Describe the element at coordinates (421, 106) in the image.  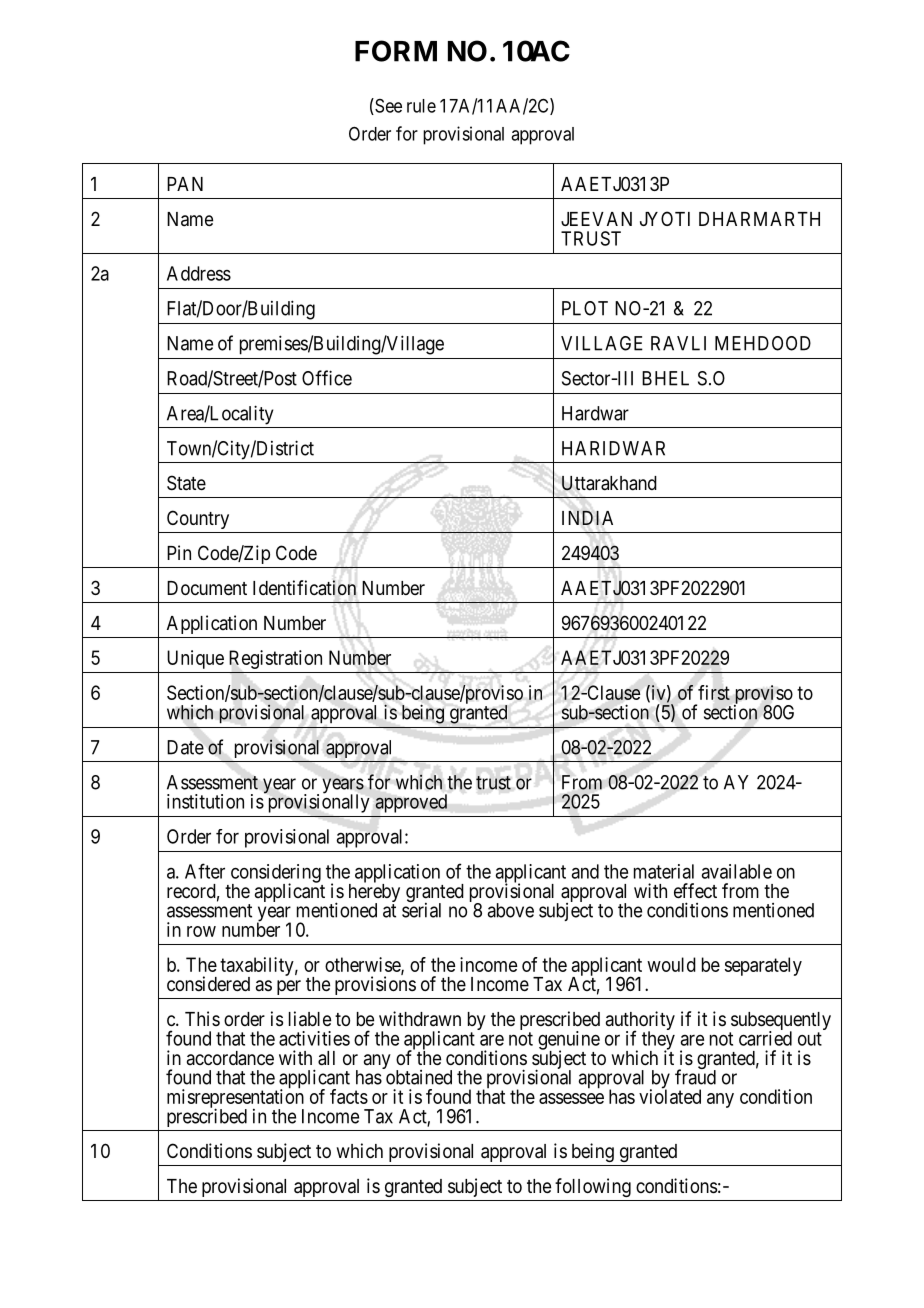
I see `rule` at that location.
